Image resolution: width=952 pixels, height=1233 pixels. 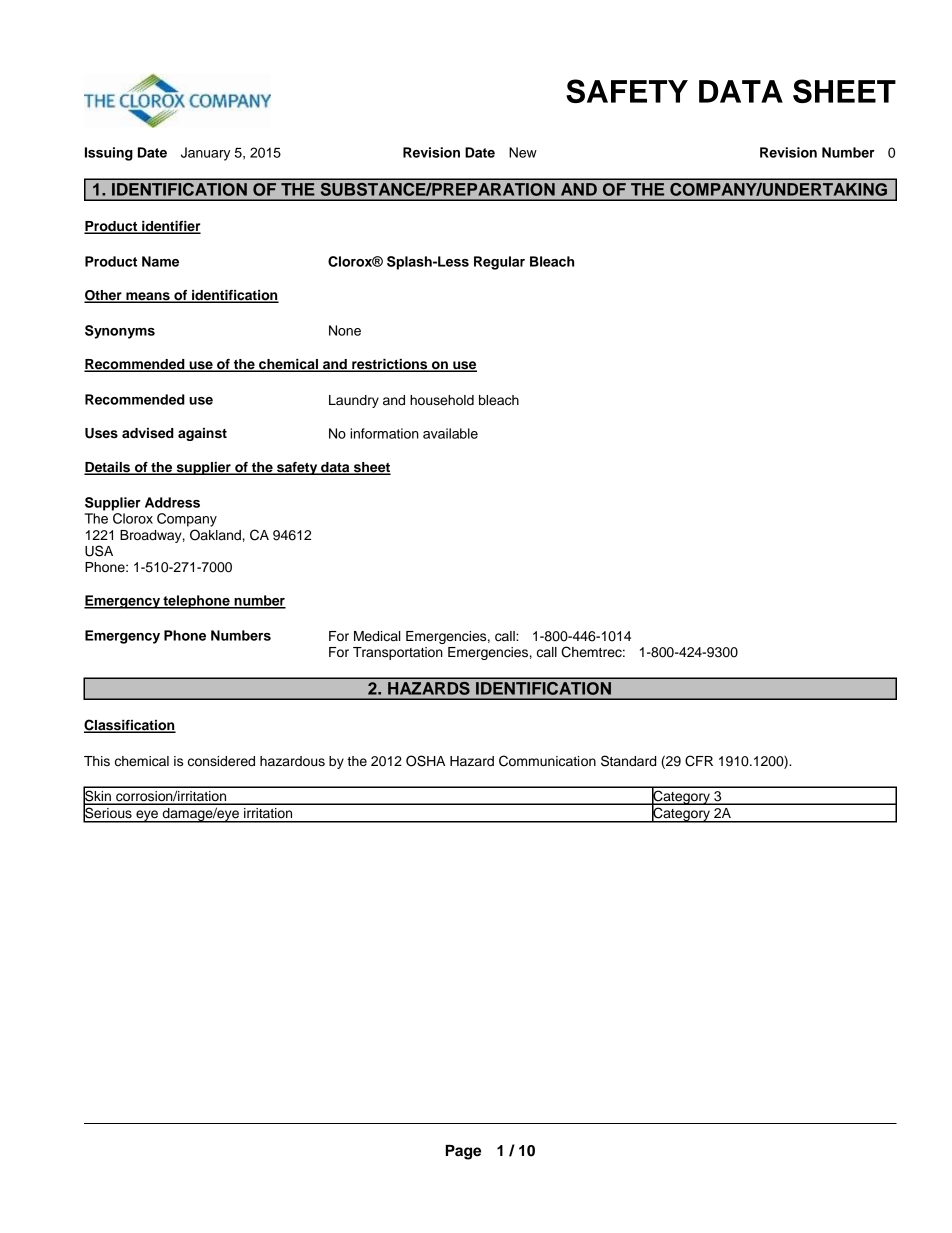 What do you see at coordinates (442, 400) in the page?
I see `household` at bounding box center [442, 400].
